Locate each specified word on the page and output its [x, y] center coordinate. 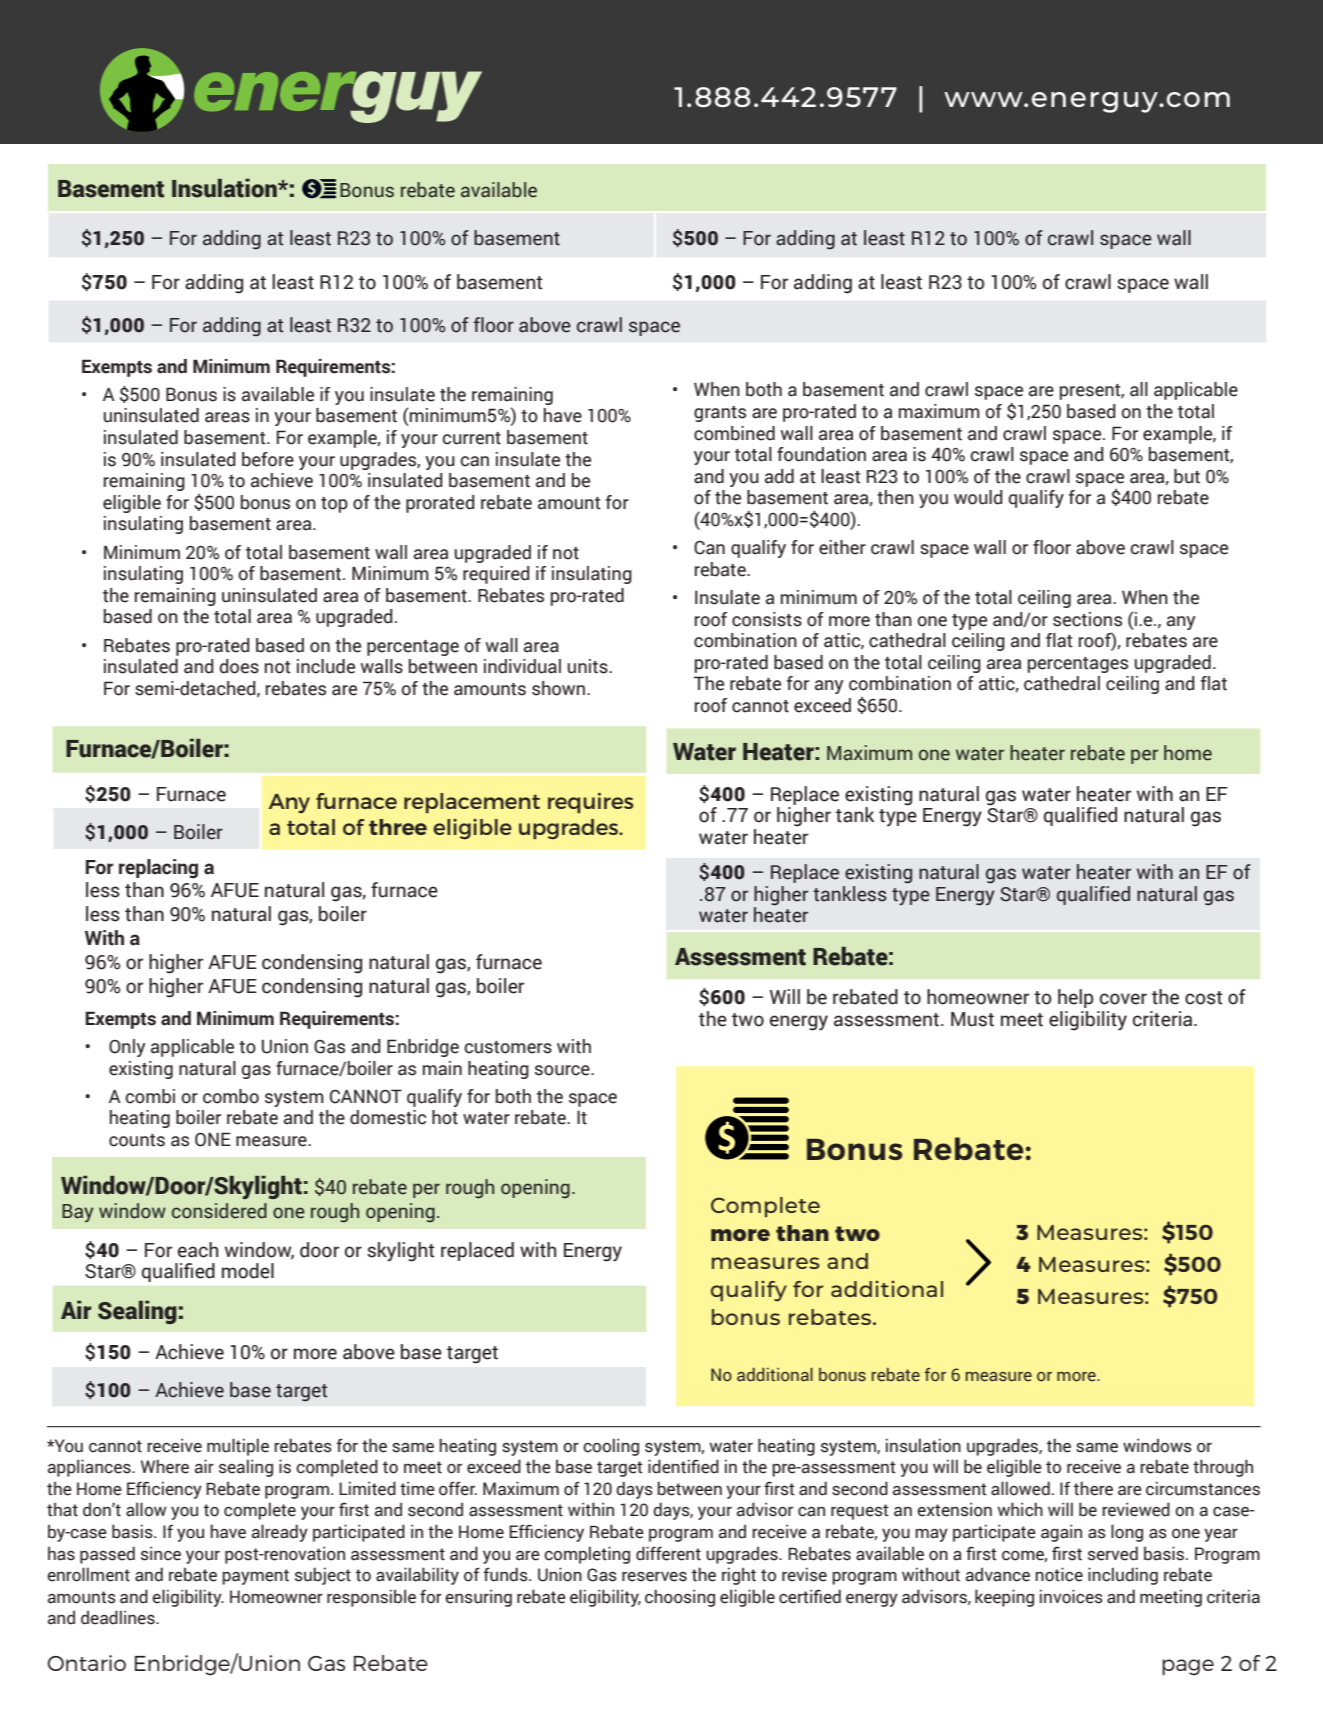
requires [590, 803]
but [1187, 476]
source [563, 1070]
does [239, 666]
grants [720, 414]
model [248, 1271]
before [268, 459]
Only [127, 1048]
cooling [611, 1447]
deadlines [119, 1617]
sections [1087, 619]
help [1075, 998]
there [1093, 1488]
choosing [680, 1598]
